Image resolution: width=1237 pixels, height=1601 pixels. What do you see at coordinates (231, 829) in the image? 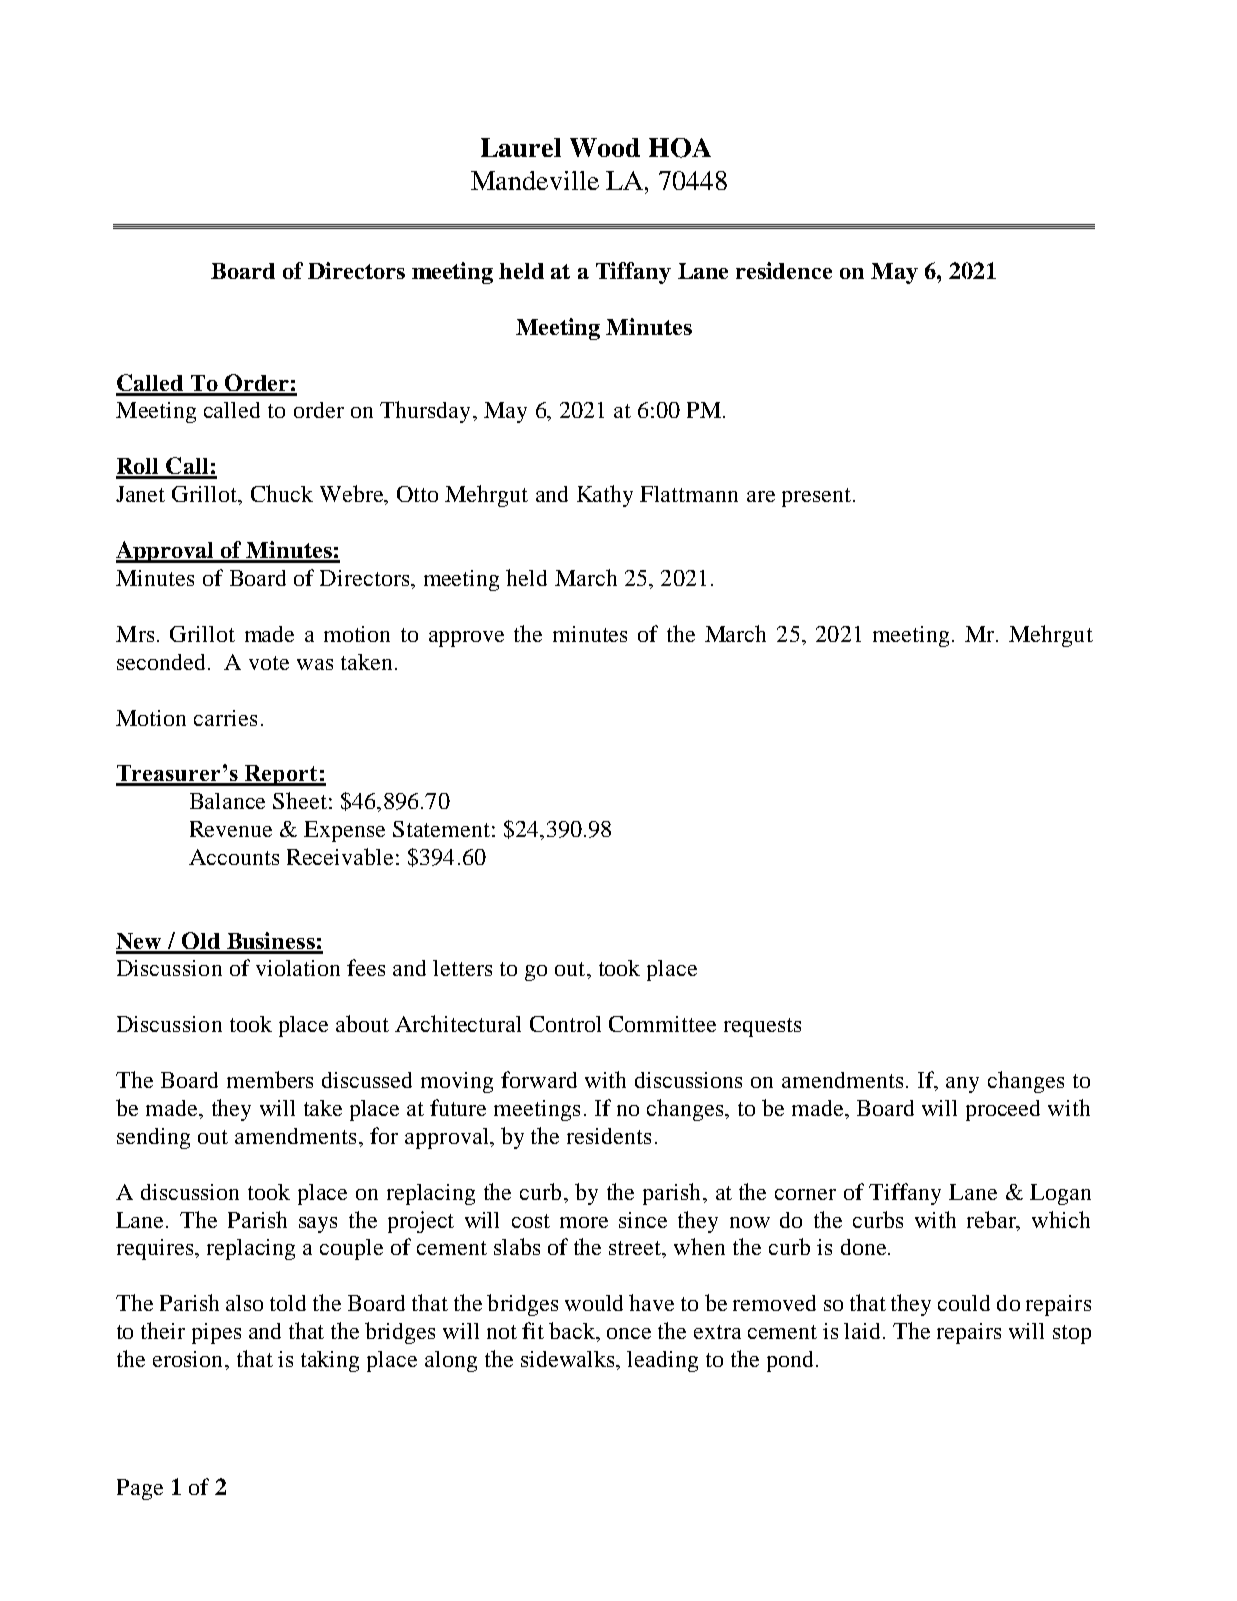
I see `Revenue` at bounding box center [231, 829].
